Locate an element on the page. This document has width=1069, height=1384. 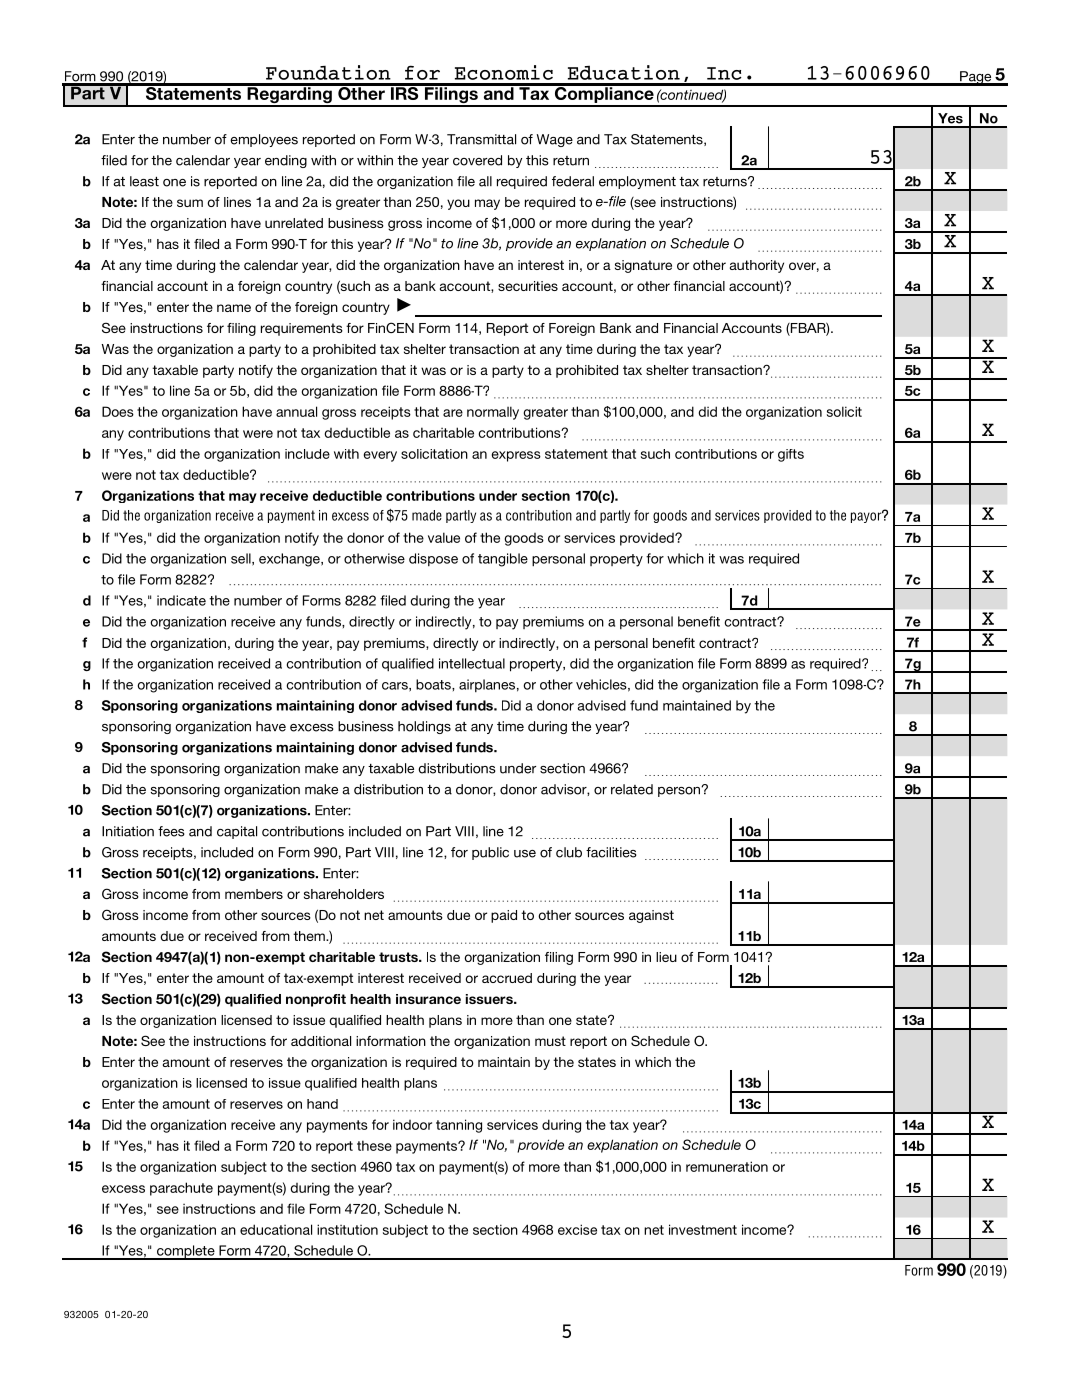
employment is located at coordinates (637, 182).
